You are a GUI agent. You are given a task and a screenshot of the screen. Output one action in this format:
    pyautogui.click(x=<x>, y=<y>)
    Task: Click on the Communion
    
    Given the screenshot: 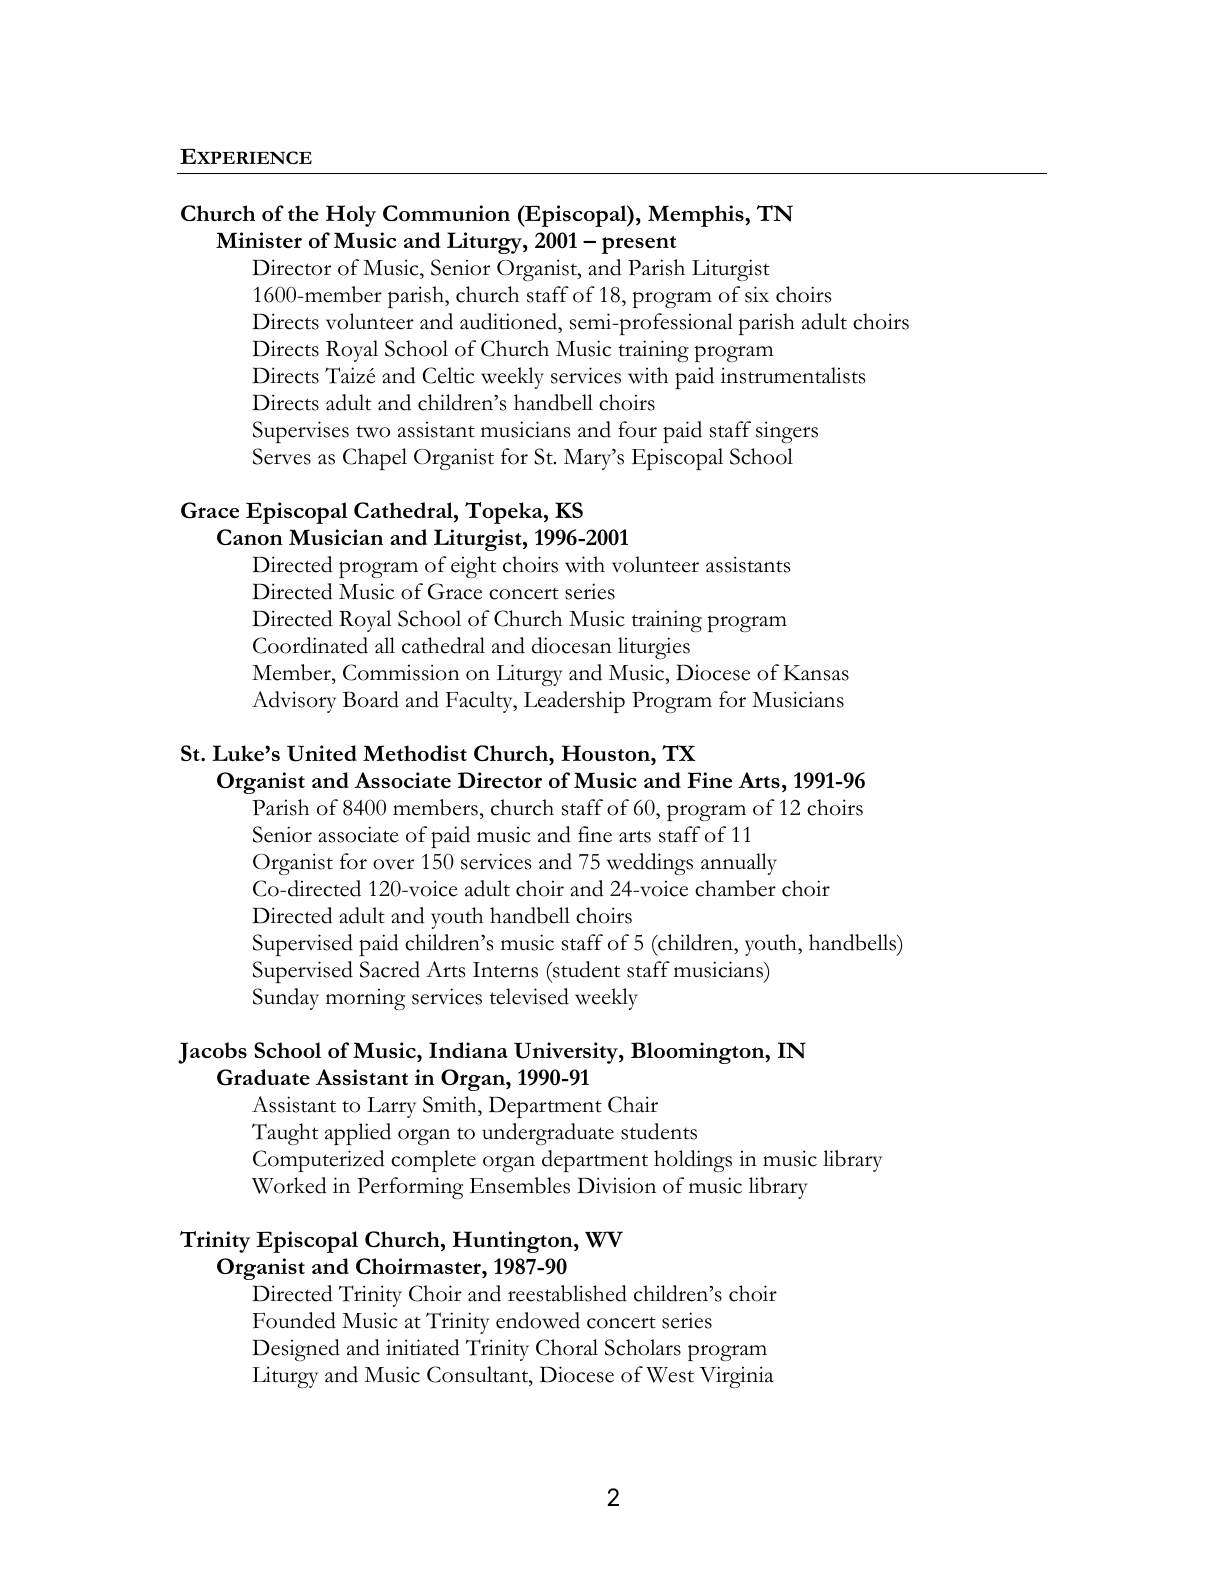 What is the action you would take?
    pyautogui.click(x=446, y=213)
